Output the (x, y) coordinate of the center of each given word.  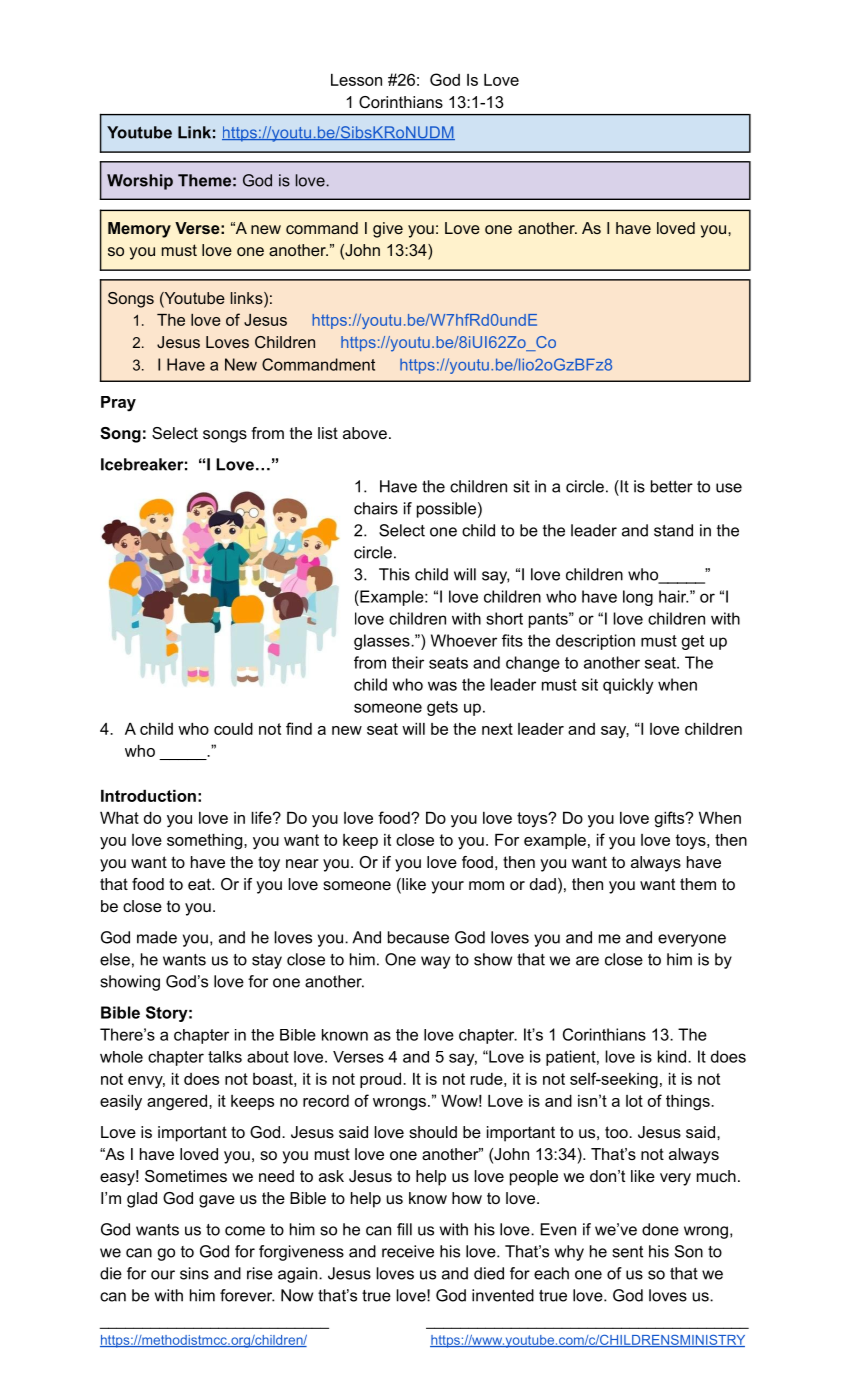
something (206, 842)
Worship (140, 182)
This (394, 574)
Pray (118, 404)
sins (194, 1273)
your (447, 887)
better (672, 486)
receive (408, 1251)
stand (673, 530)
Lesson (356, 80)
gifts (670, 819)
